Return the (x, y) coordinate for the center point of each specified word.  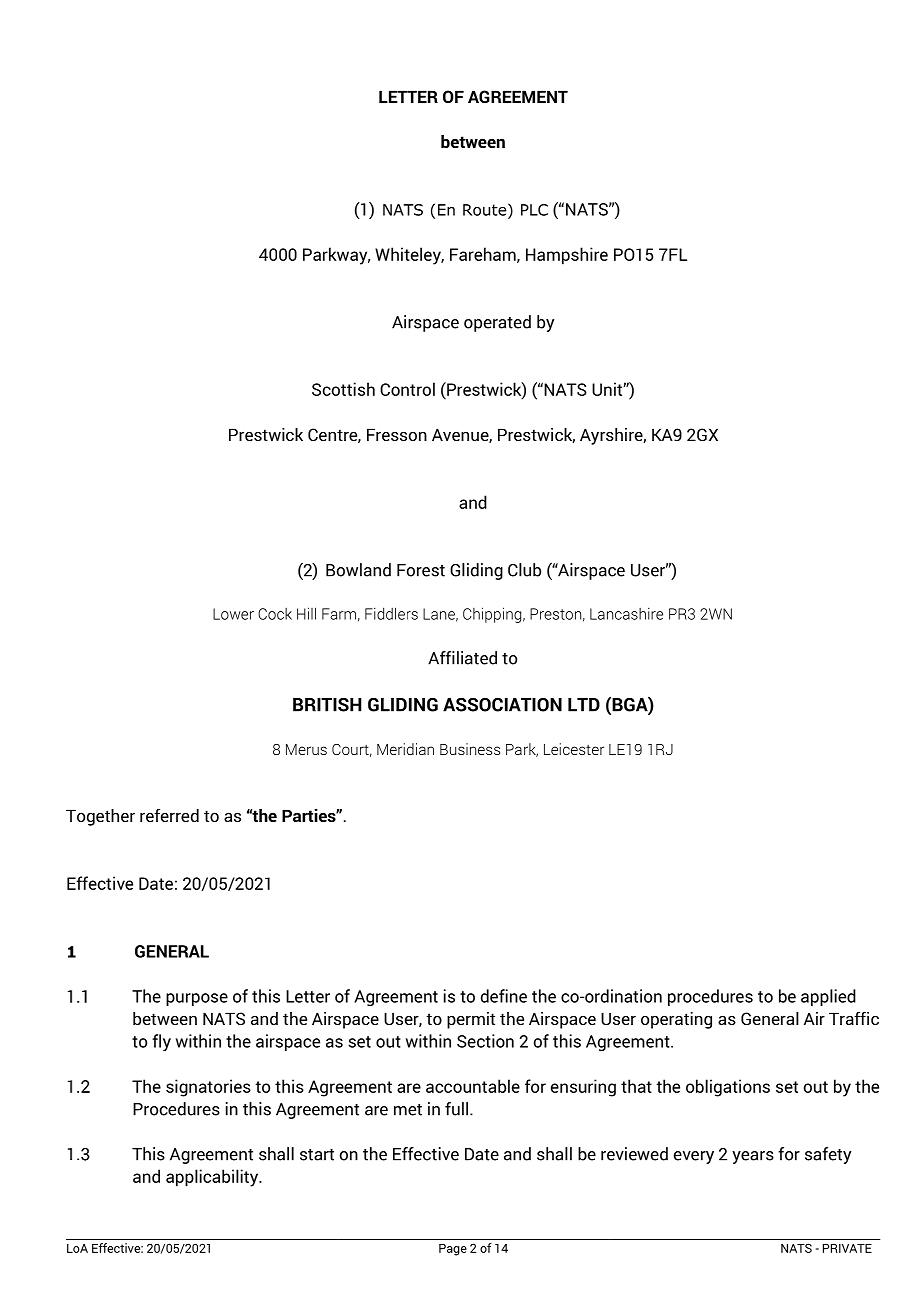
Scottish (343, 389)
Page (453, 1250)
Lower (233, 614)
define (504, 996)
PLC (534, 210)
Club (524, 570)
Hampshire (567, 256)
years (753, 1157)
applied (828, 997)
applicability (213, 1178)
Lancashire (626, 613)
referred (169, 815)
